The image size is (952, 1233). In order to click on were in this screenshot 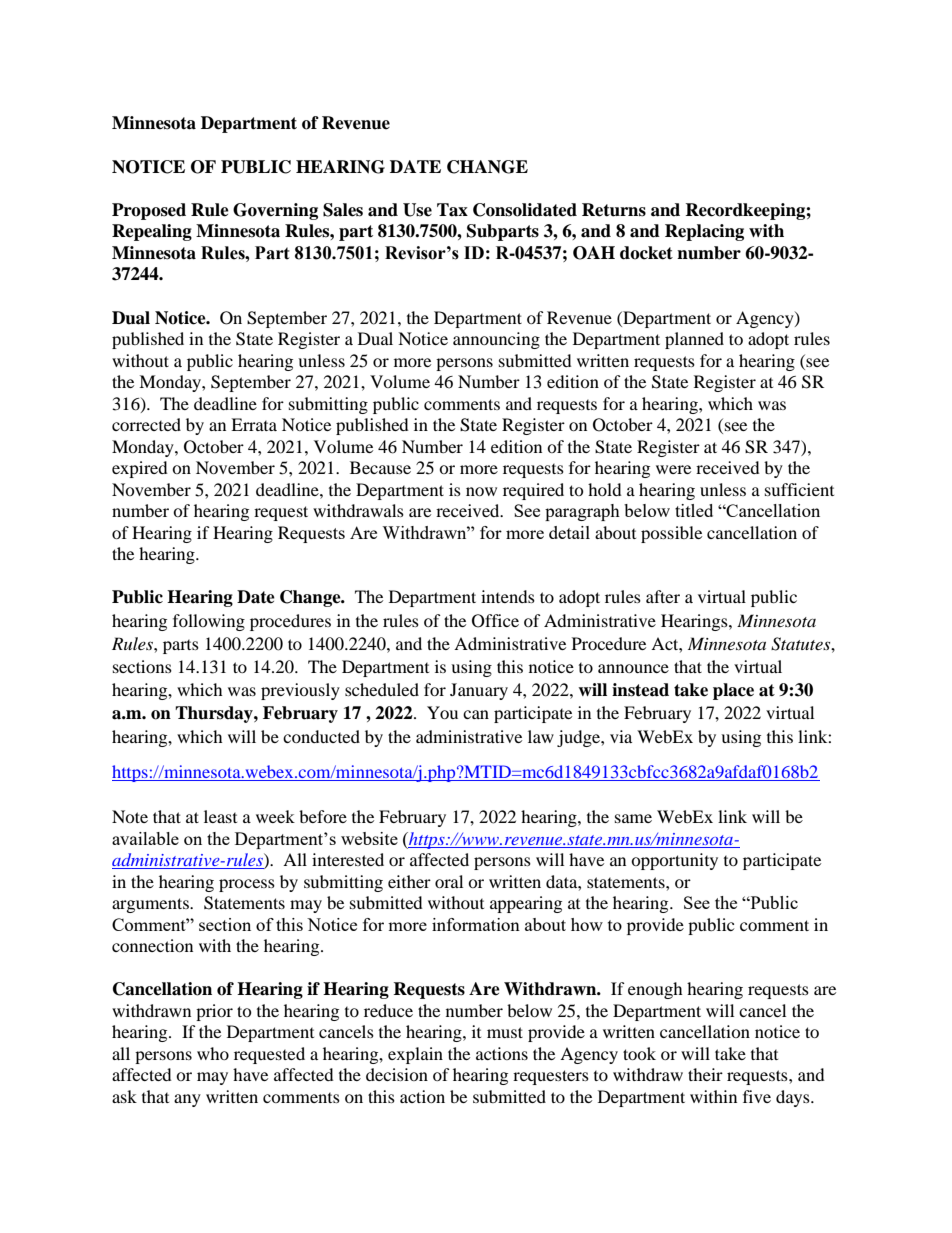, I will do `click(673, 469)`.
